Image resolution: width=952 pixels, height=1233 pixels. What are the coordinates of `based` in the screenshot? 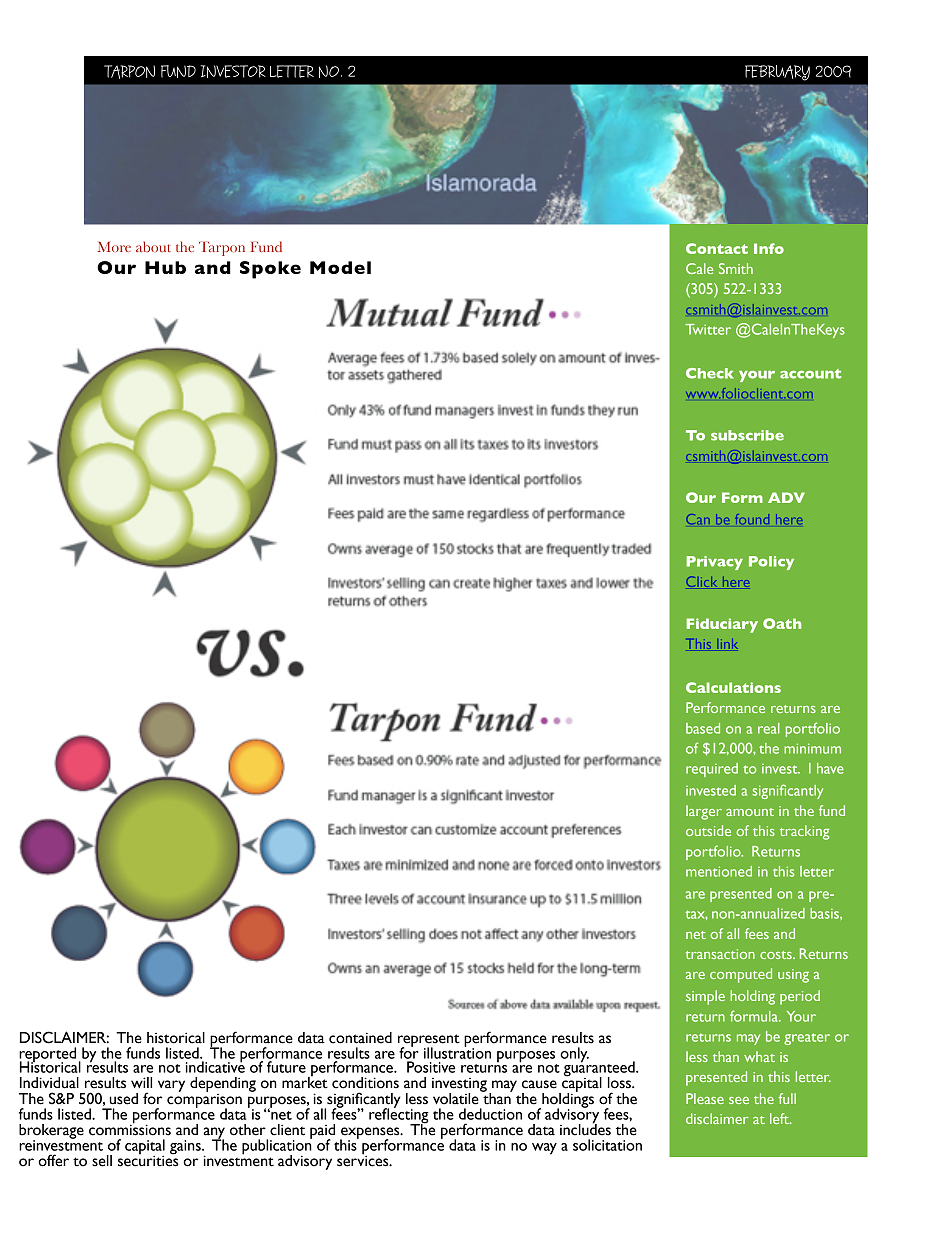 It's located at (703, 728).
